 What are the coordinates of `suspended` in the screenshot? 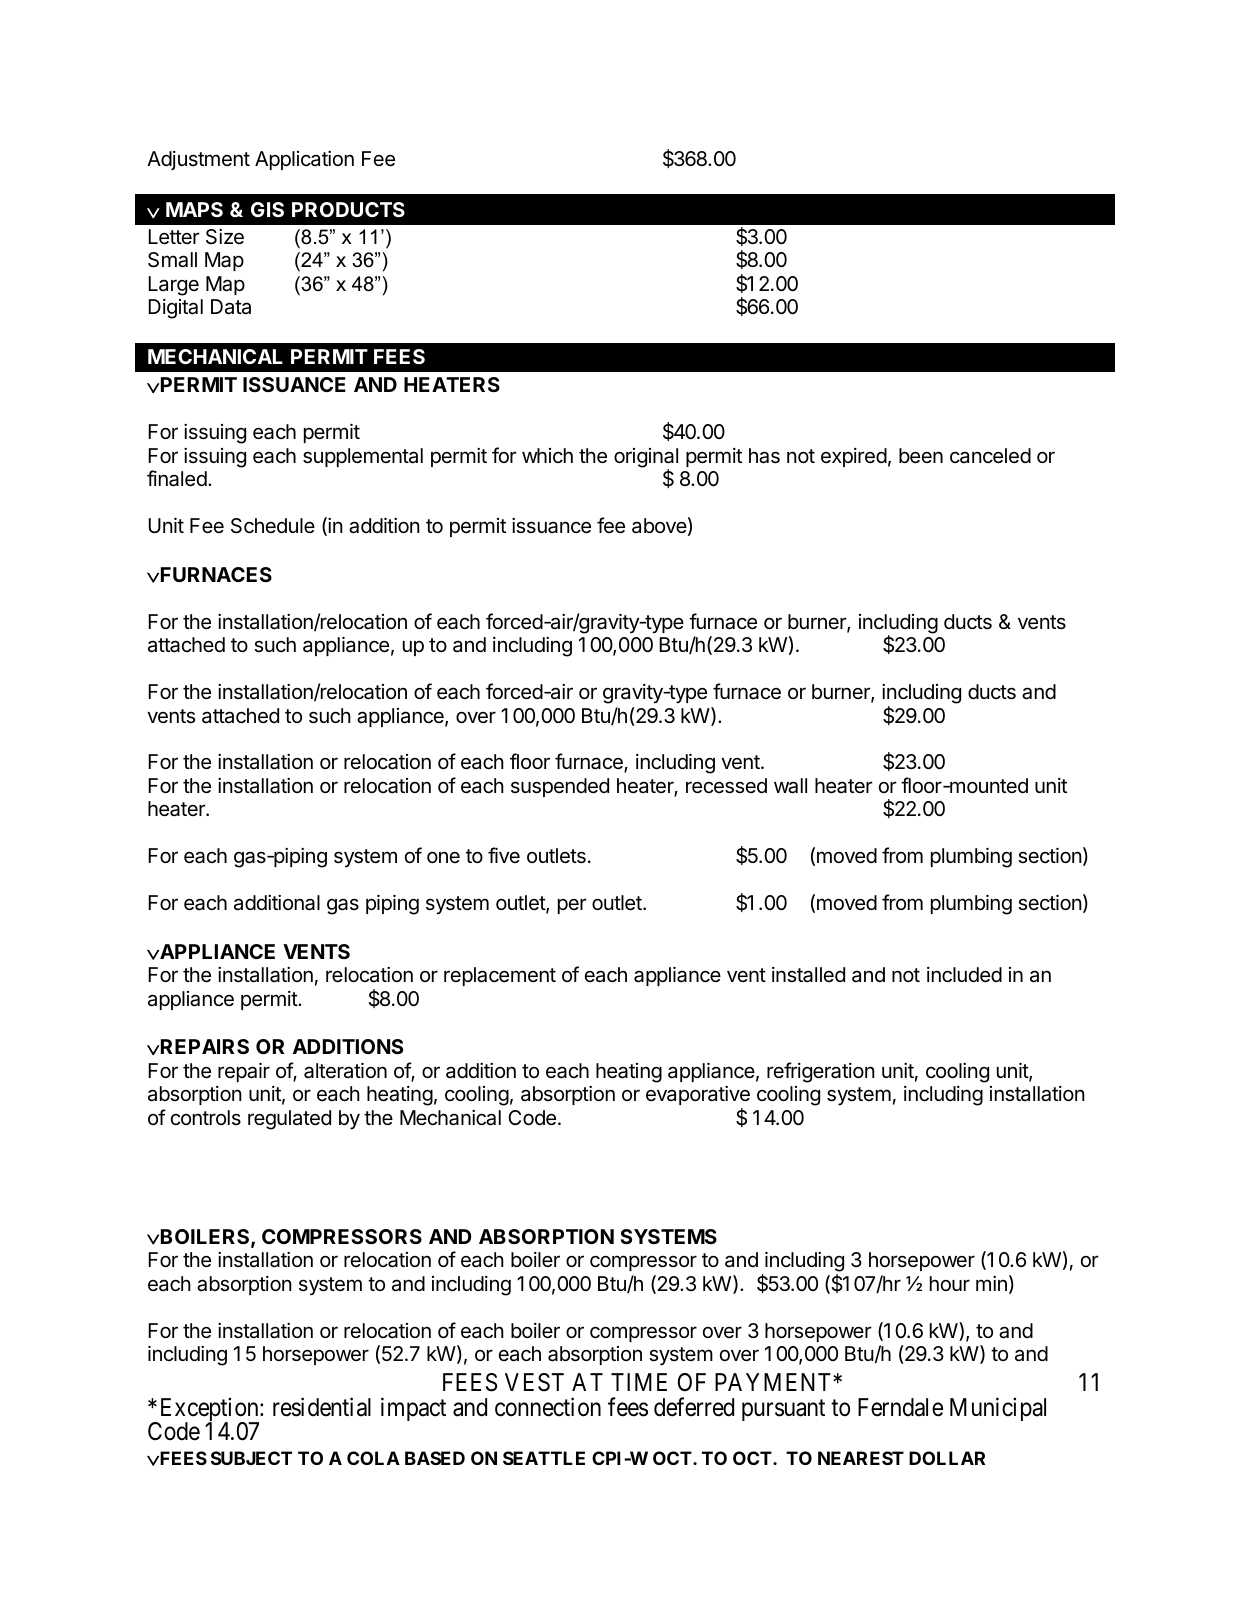 It's located at (560, 787).
